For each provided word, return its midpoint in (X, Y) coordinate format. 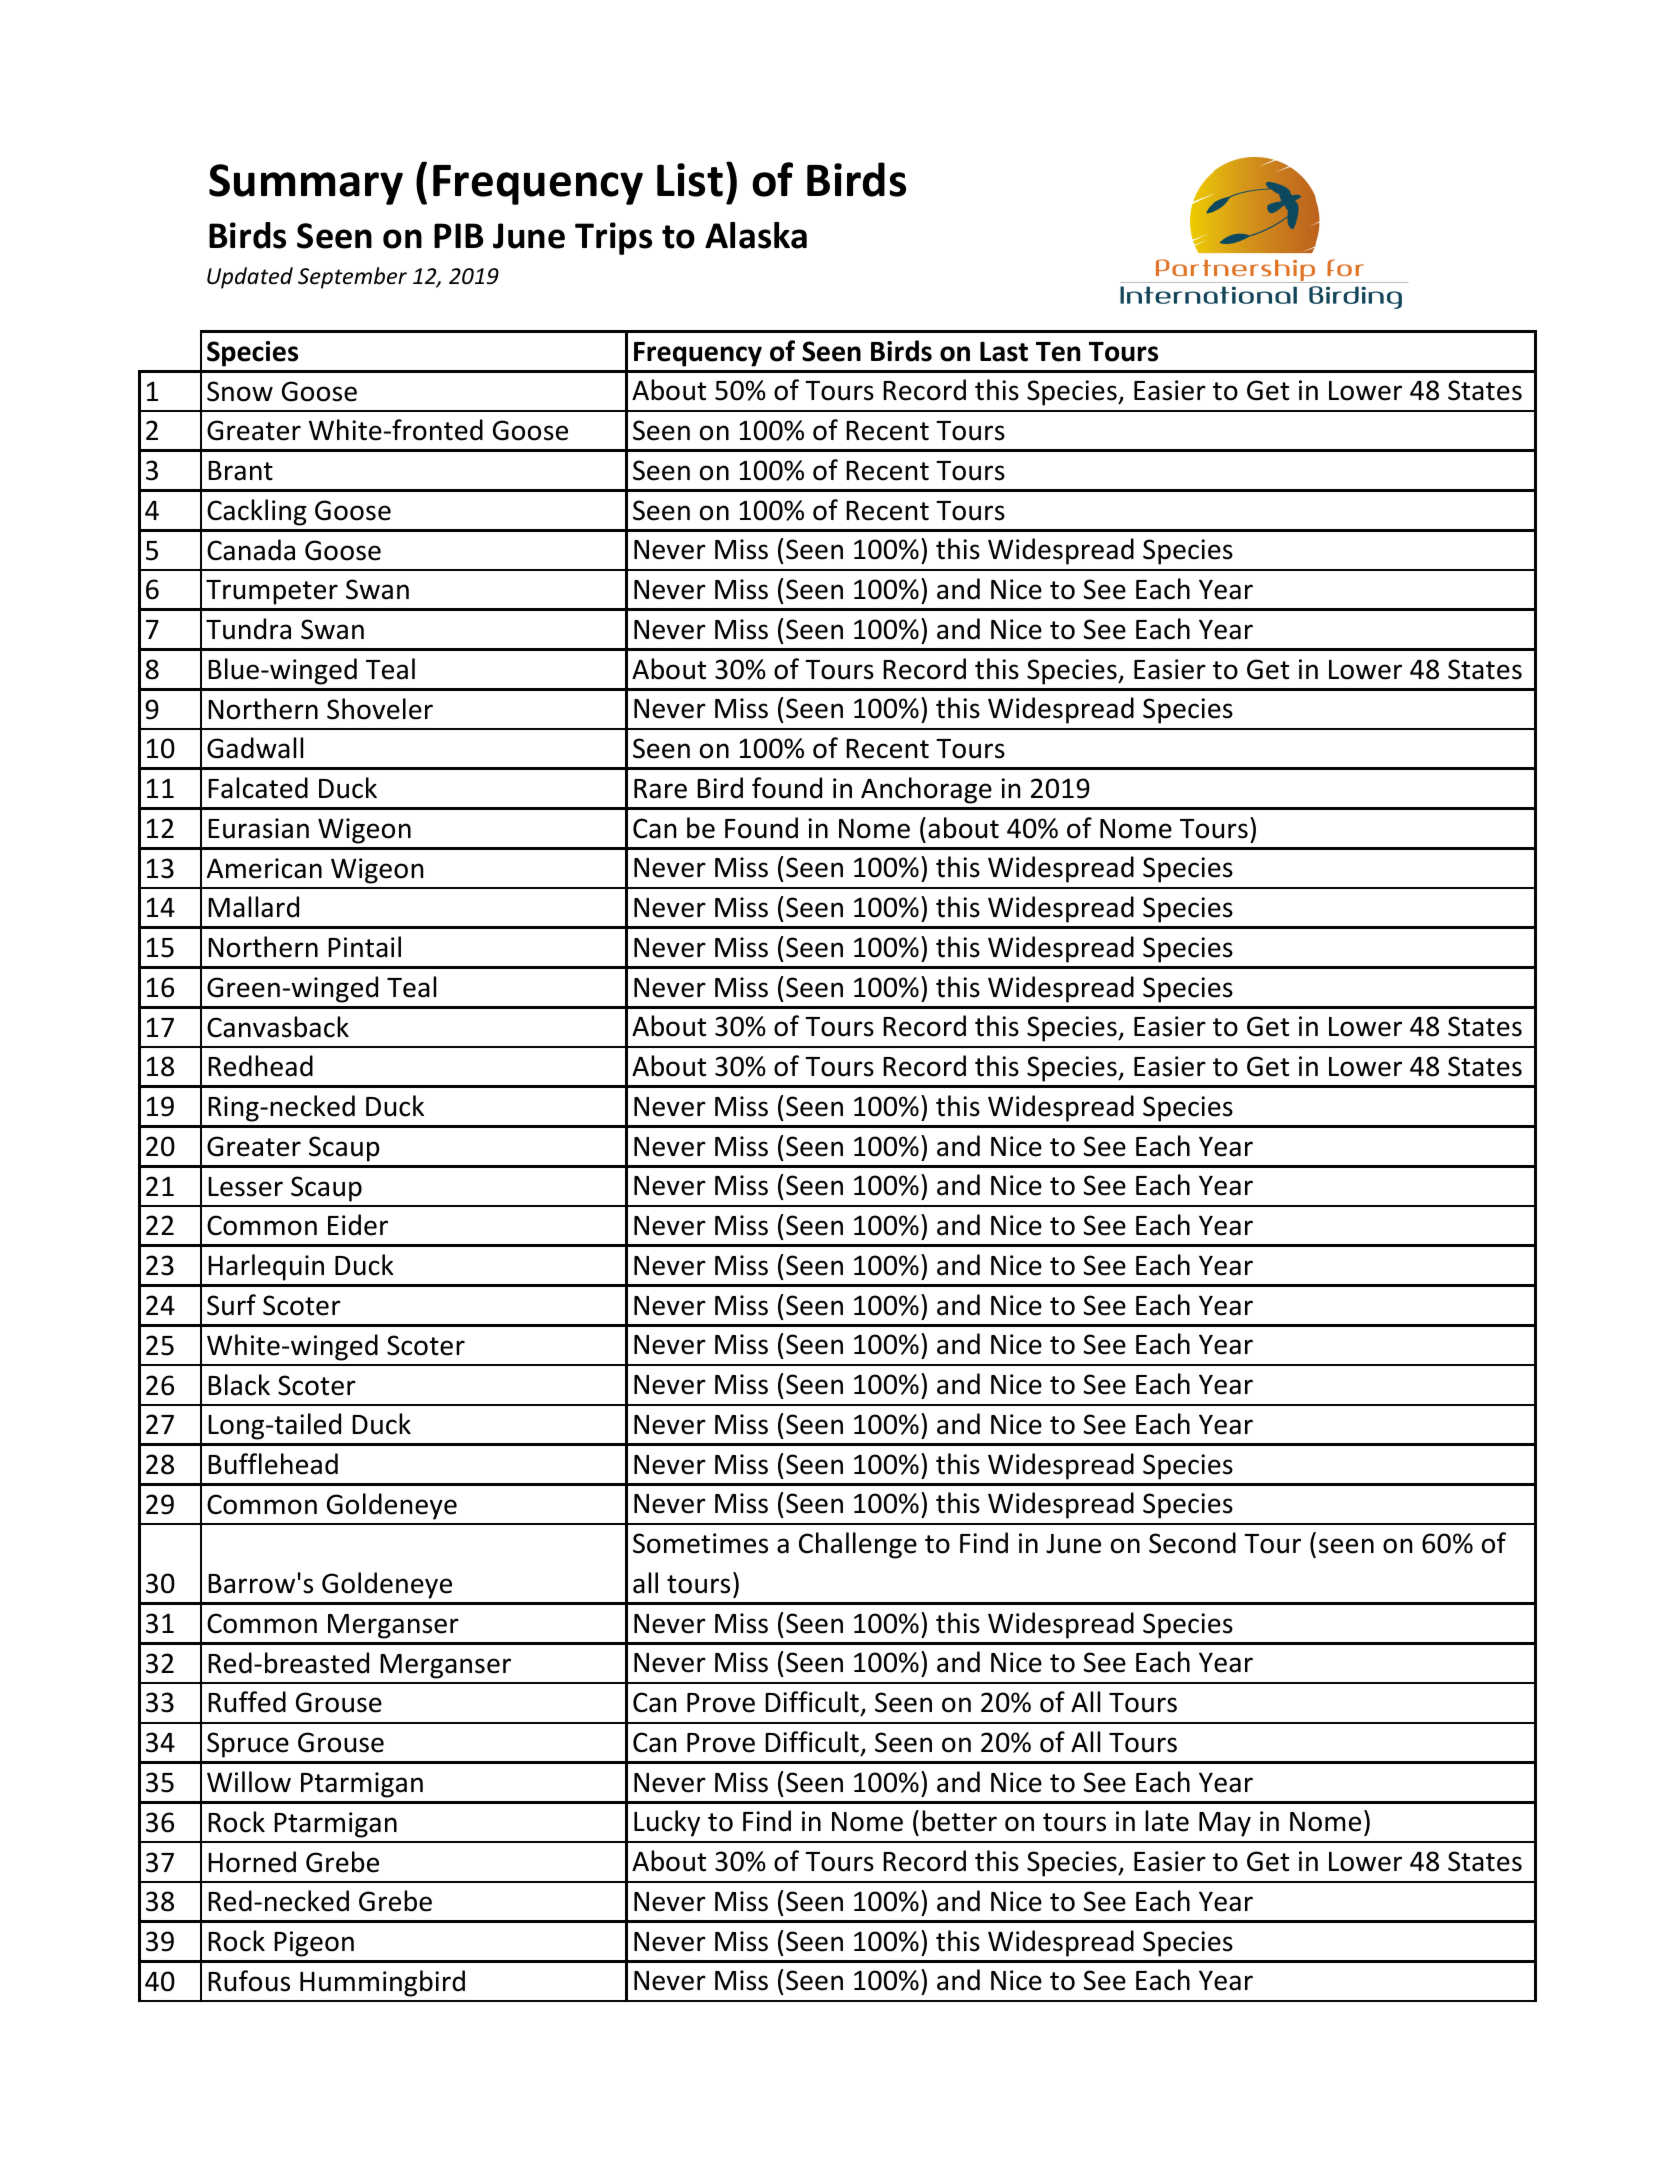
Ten (1058, 352)
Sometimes (700, 1543)
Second (1192, 1543)
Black (239, 1385)
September (352, 278)
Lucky (667, 1823)
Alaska (756, 235)
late (1167, 1821)
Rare (660, 789)
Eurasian (258, 828)
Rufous (249, 1981)
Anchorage (926, 790)
